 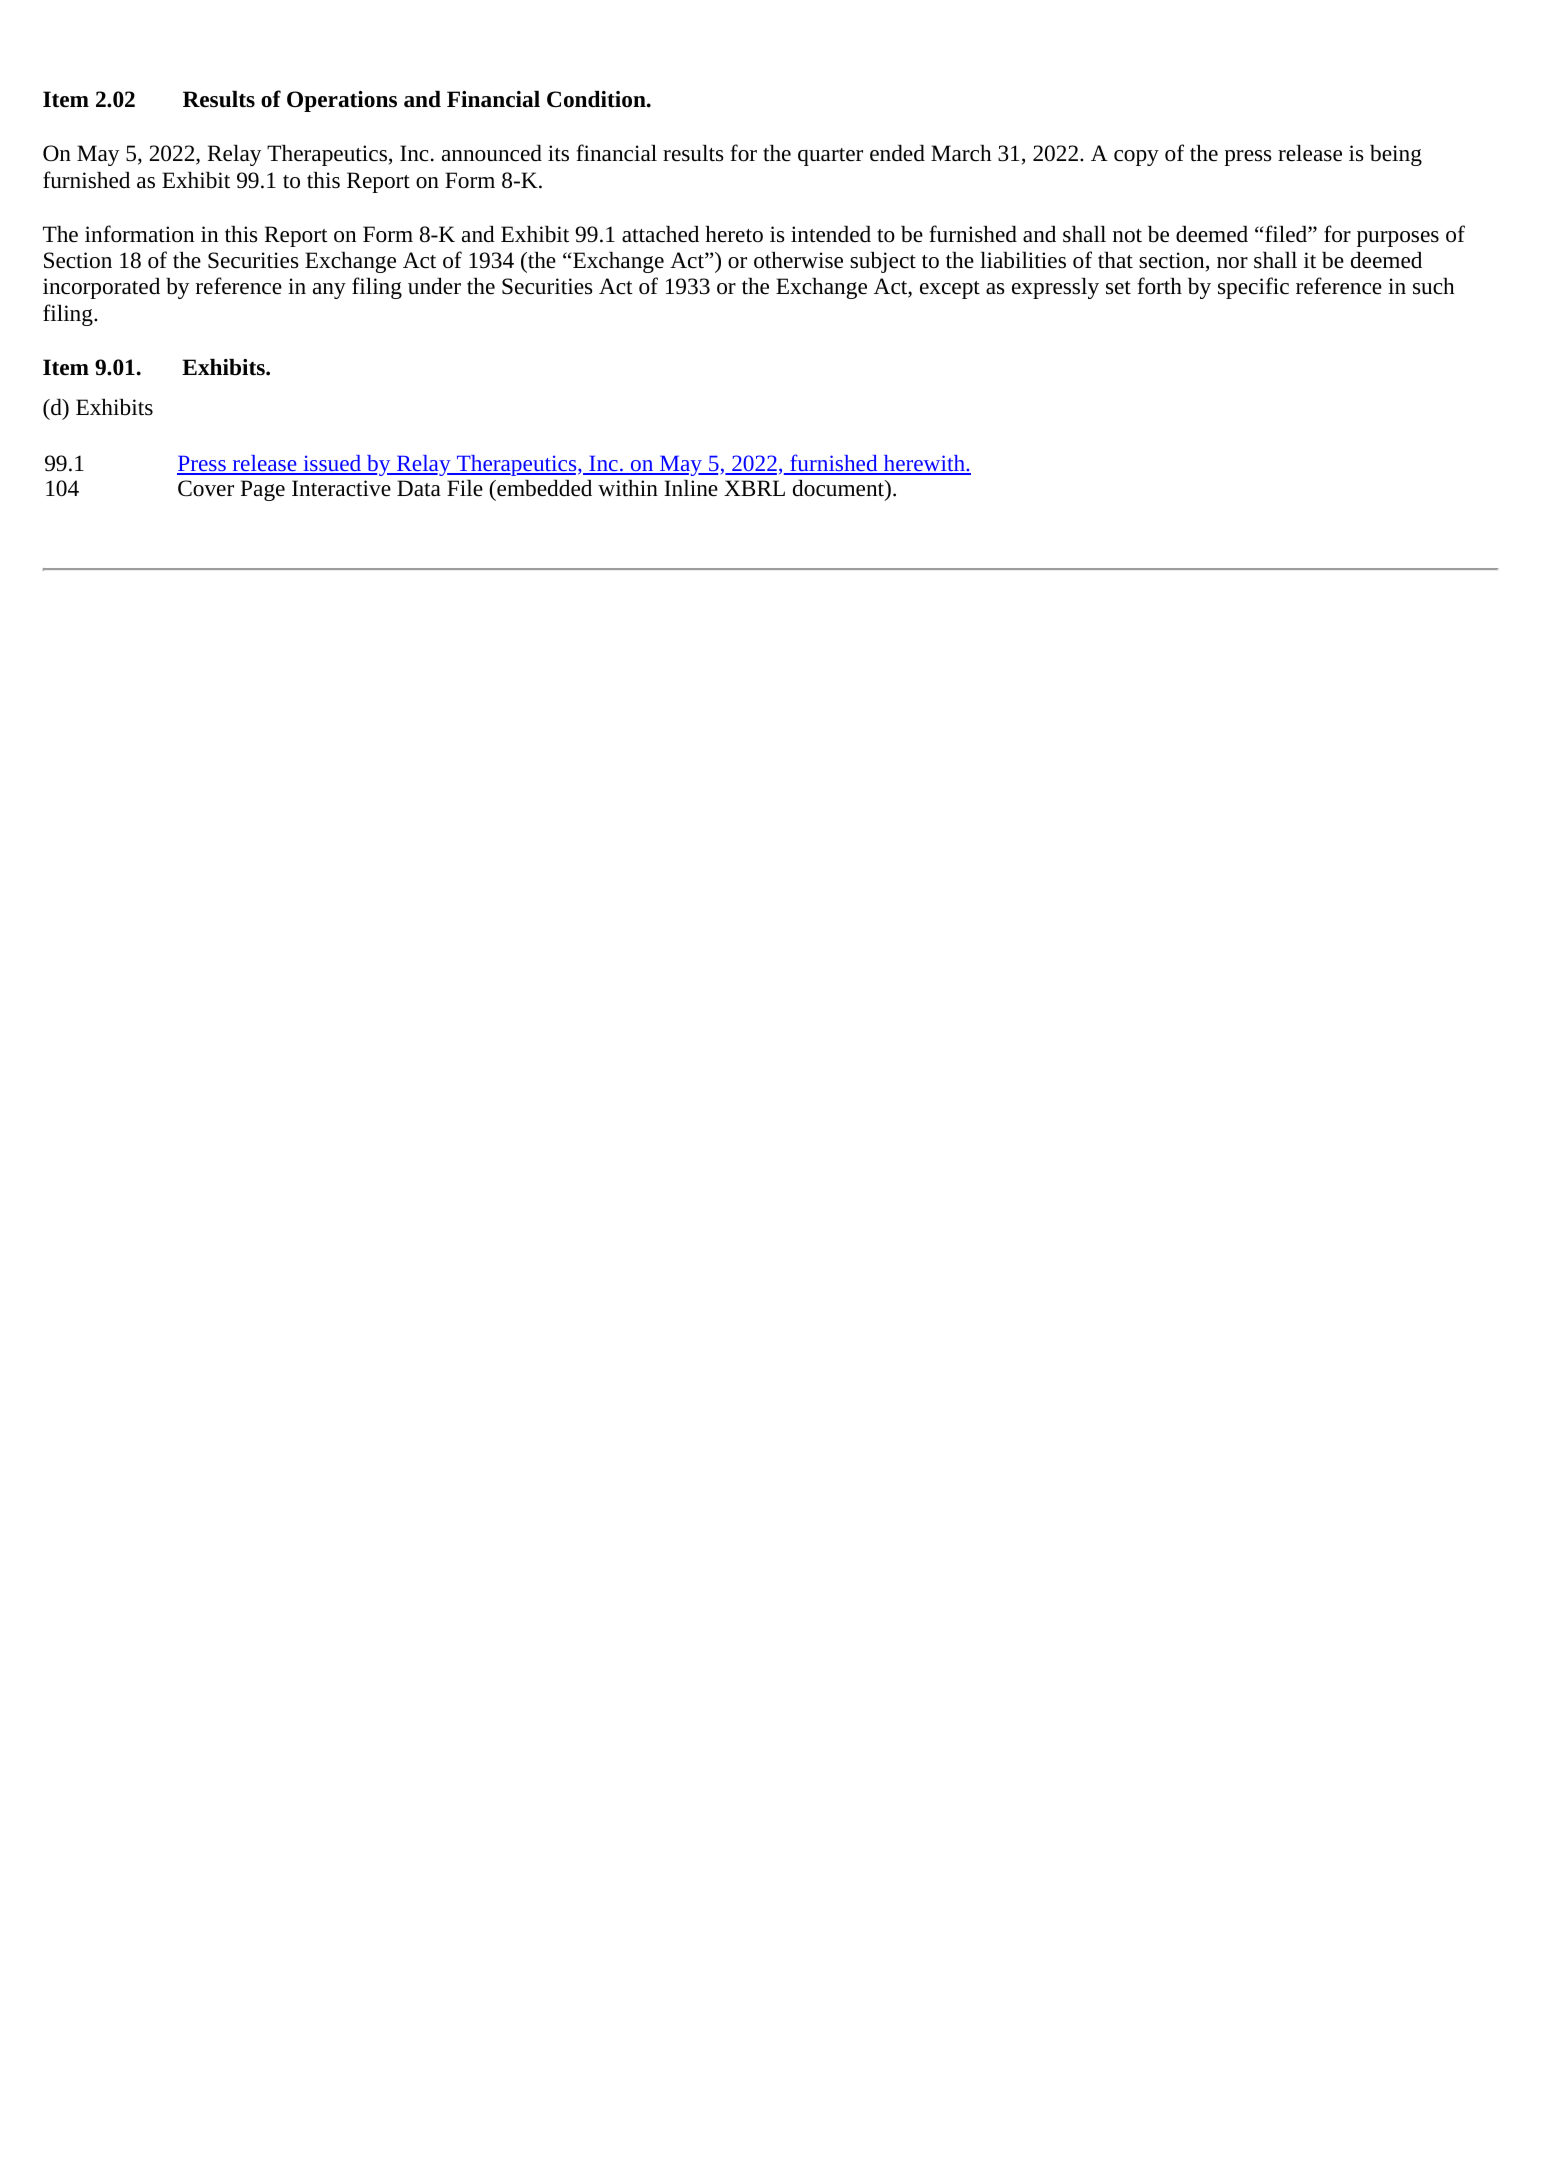 I want to click on any, so click(x=329, y=291).
